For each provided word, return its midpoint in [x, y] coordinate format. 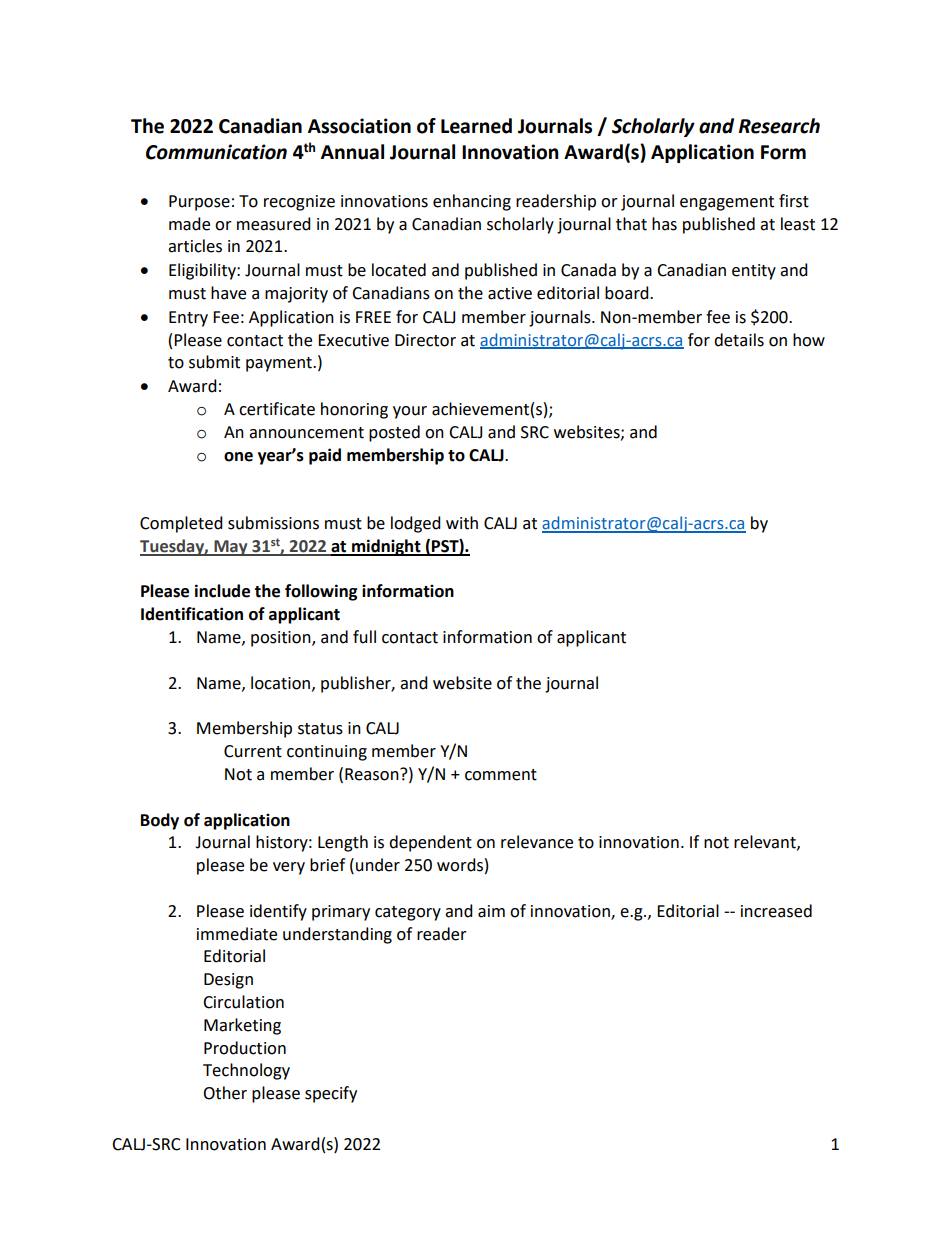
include [222, 591]
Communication [216, 152]
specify [331, 1094]
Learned [476, 126]
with [462, 523]
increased [776, 911]
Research [779, 126]
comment [501, 775]
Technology [246, 1071]
